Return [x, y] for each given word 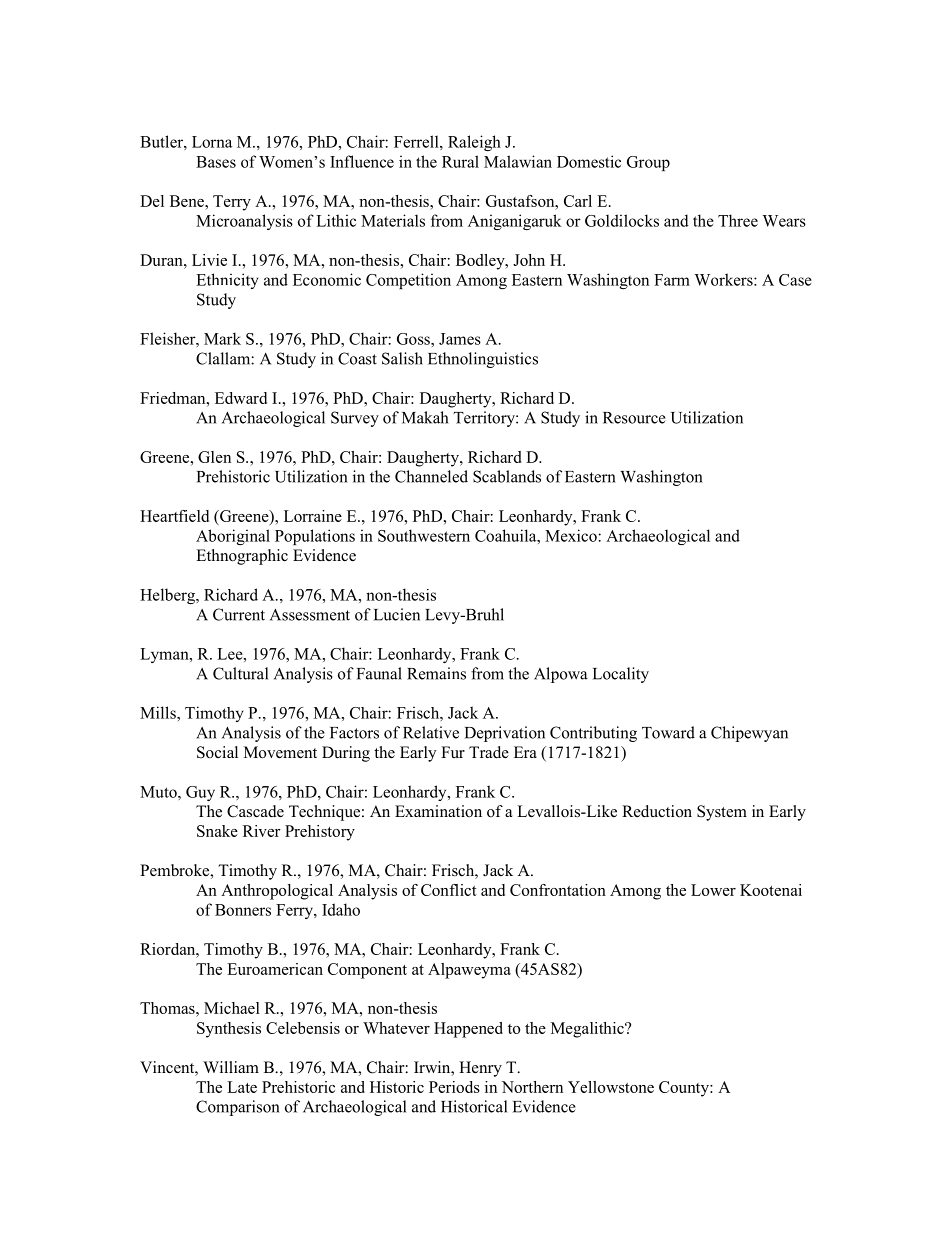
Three [738, 220]
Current [239, 614]
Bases [216, 162]
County [685, 1089]
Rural [460, 161]
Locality [621, 675]
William [231, 1067]
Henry [480, 1069]
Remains [436, 673]
